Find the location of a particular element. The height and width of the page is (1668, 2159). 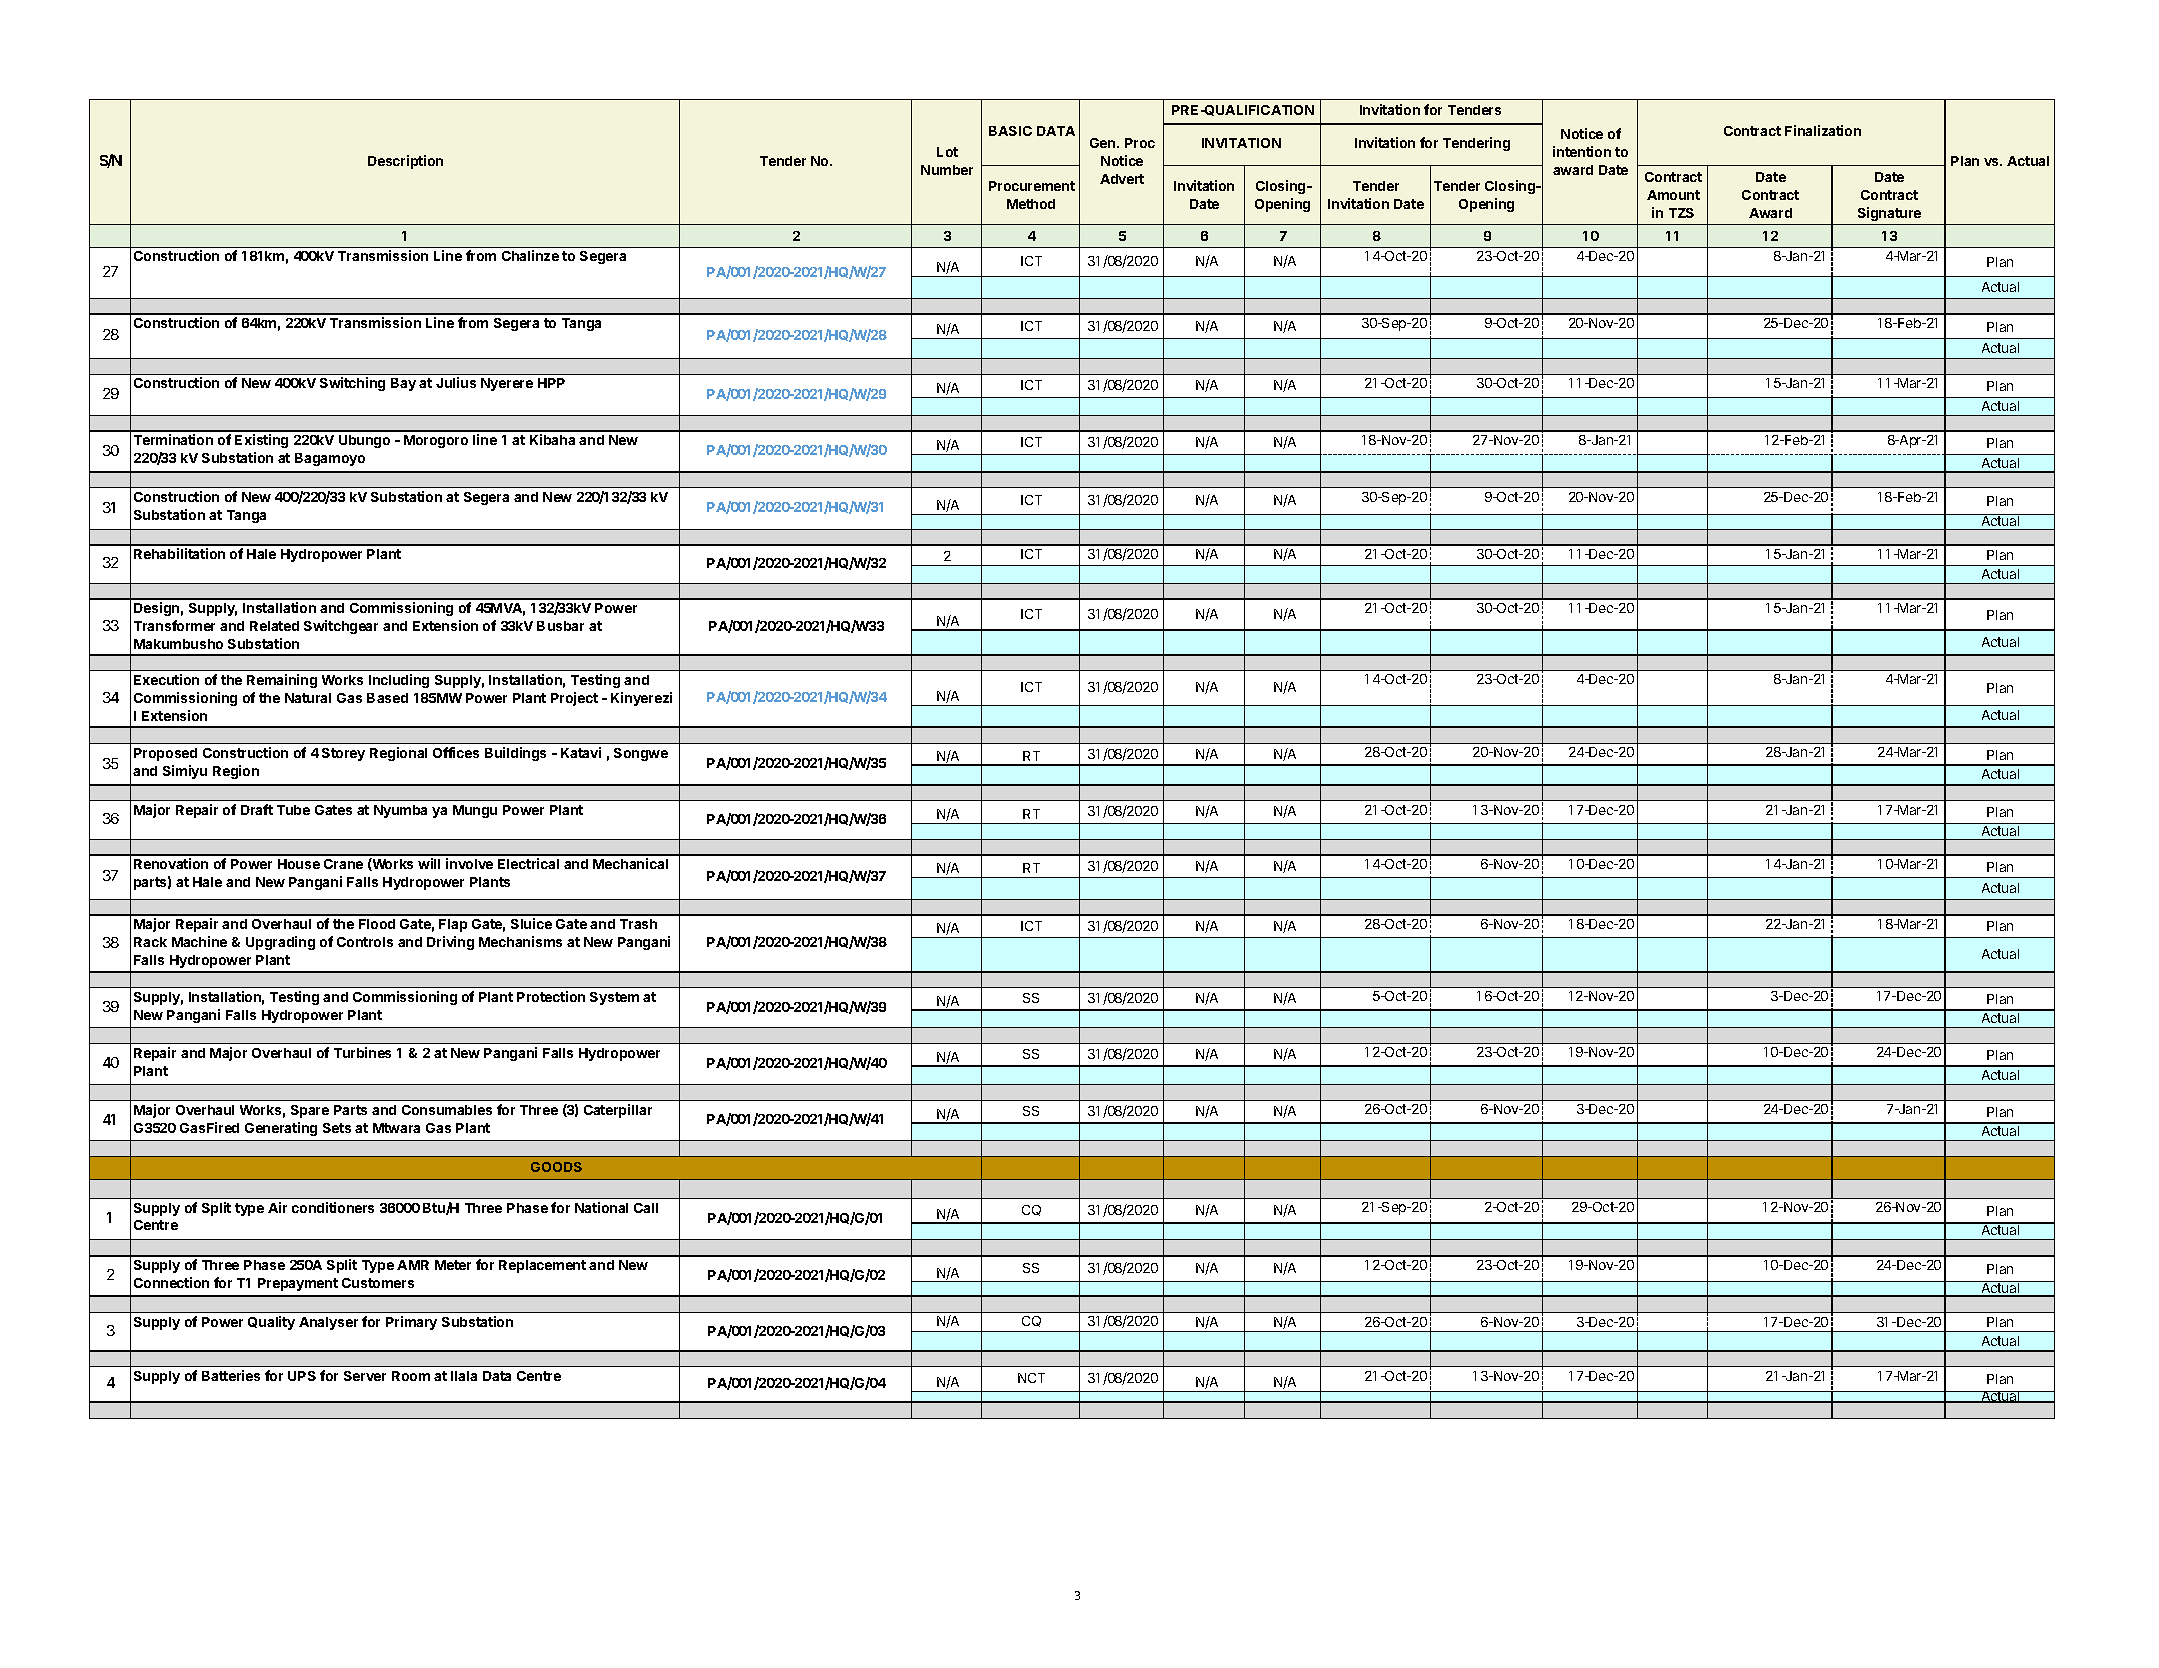

Number is located at coordinates (947, 170).
